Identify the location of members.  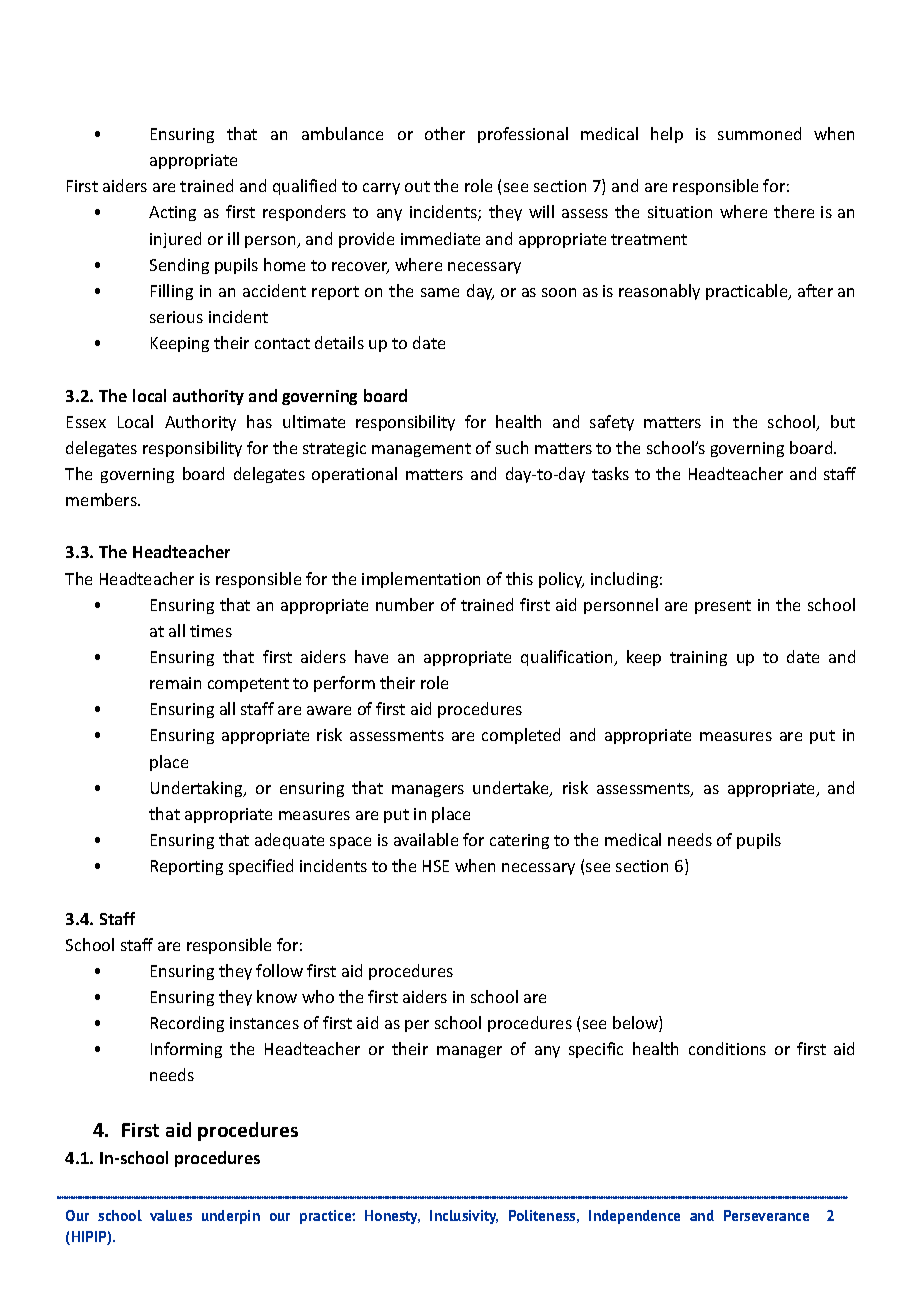
(102, 499).
